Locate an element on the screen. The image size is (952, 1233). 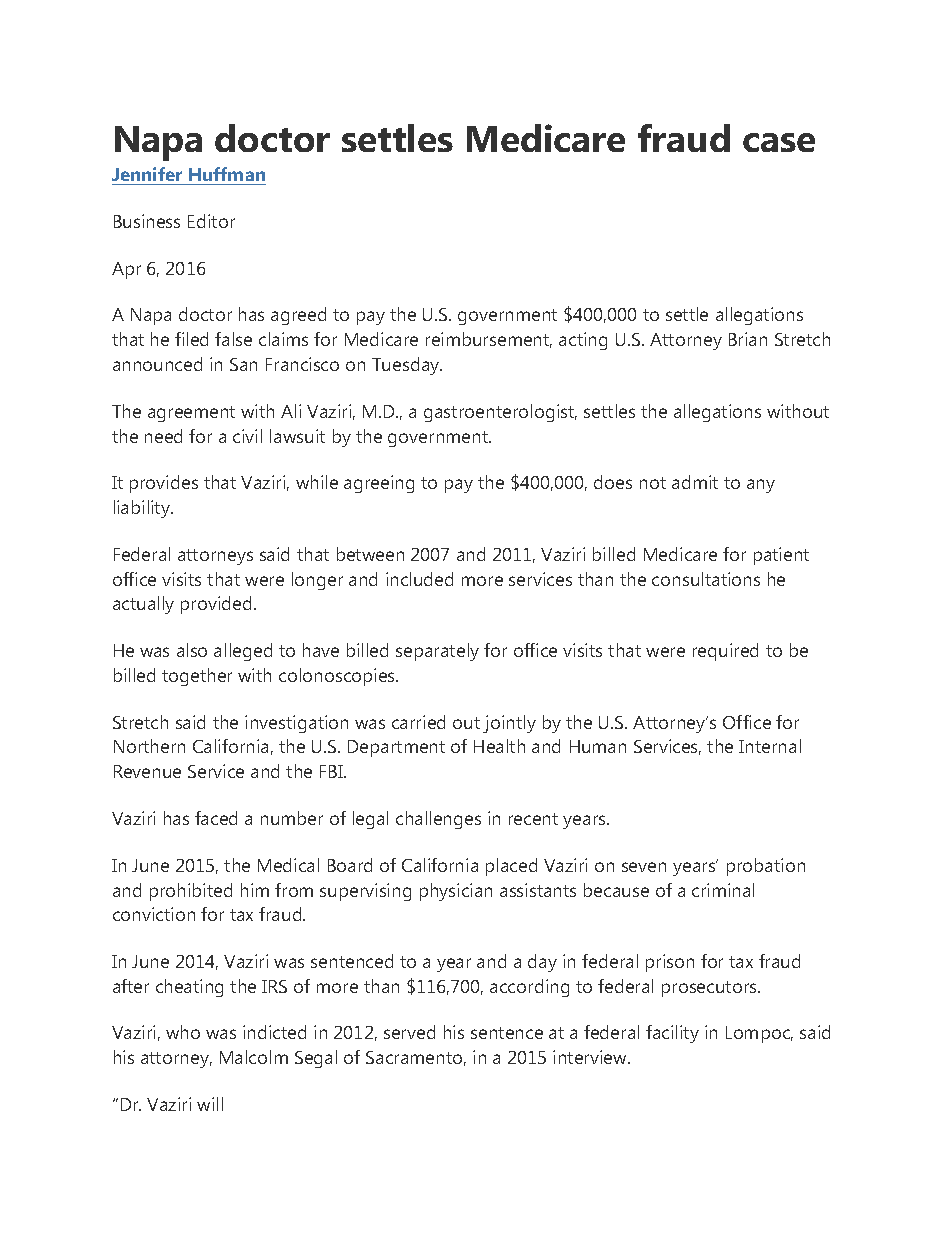
will is located at coordinates (210, 1104).
